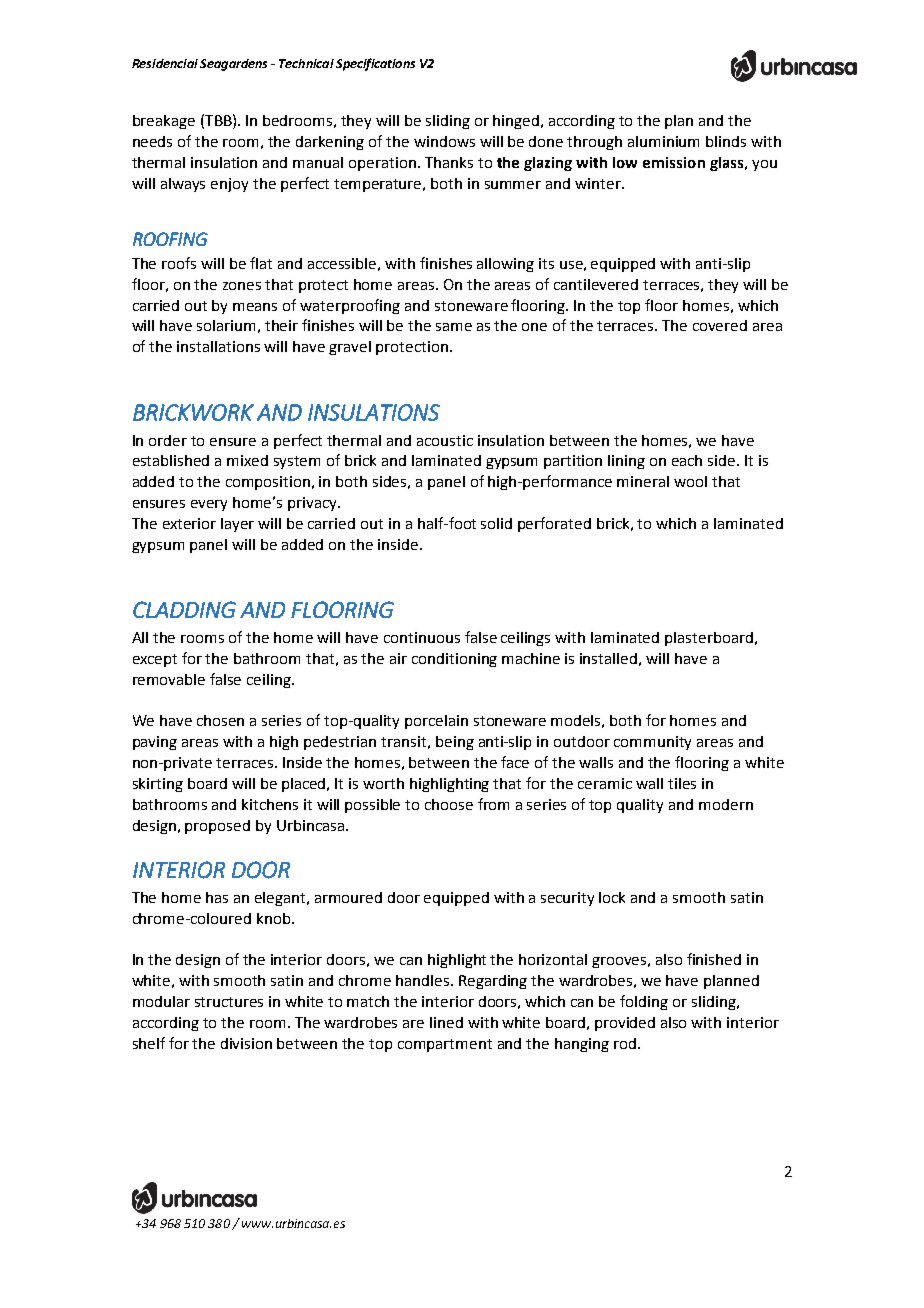  What do you see at coordinates (682, 783) in the screenshot?
I see `tiles` at bounding box center [682, 783].
